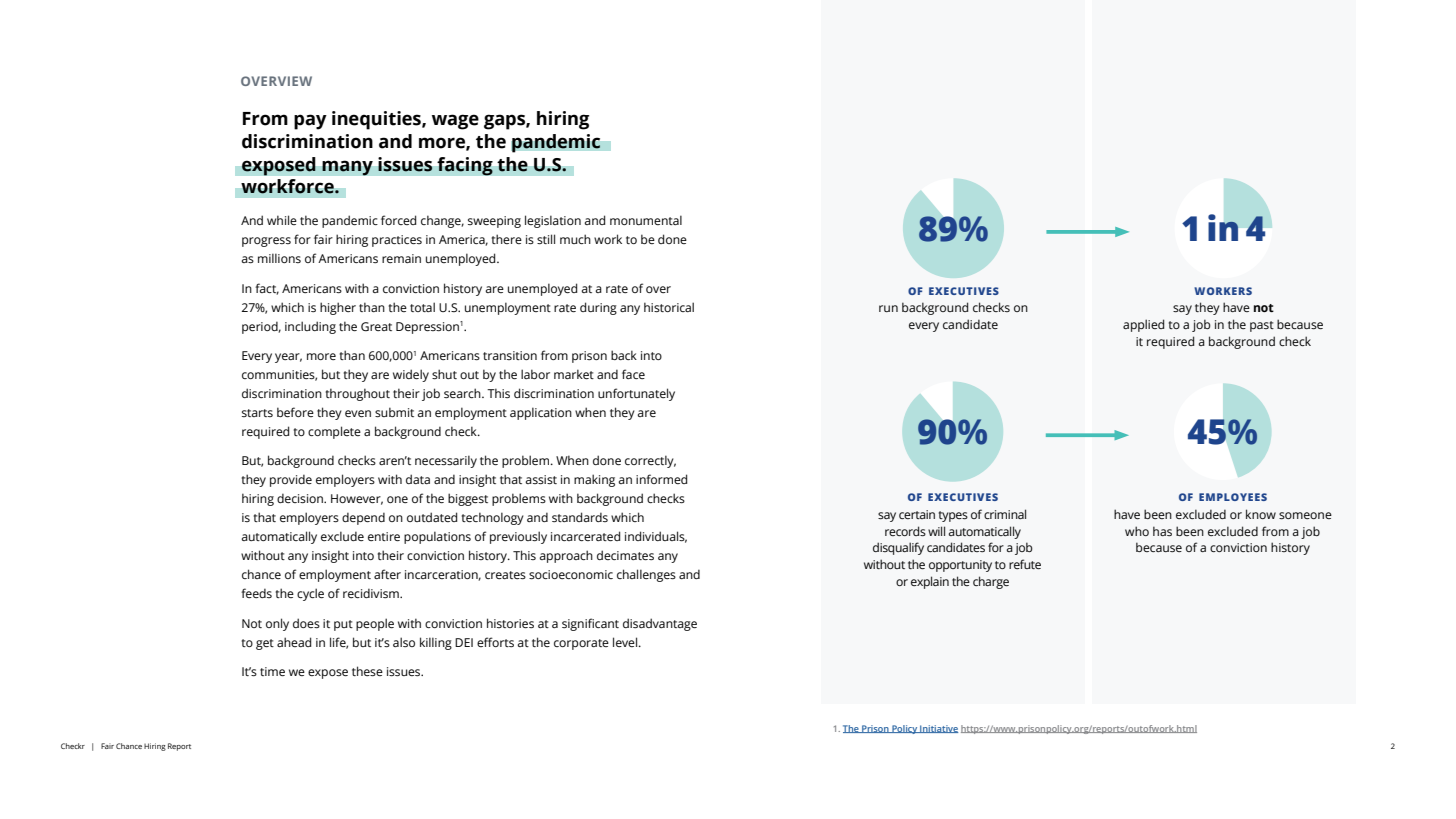 The width and height of the screenshot is (1456, 819). Describe the element at coordinates (938, 729) in the screenshot. I see `Initiative` at that location.
